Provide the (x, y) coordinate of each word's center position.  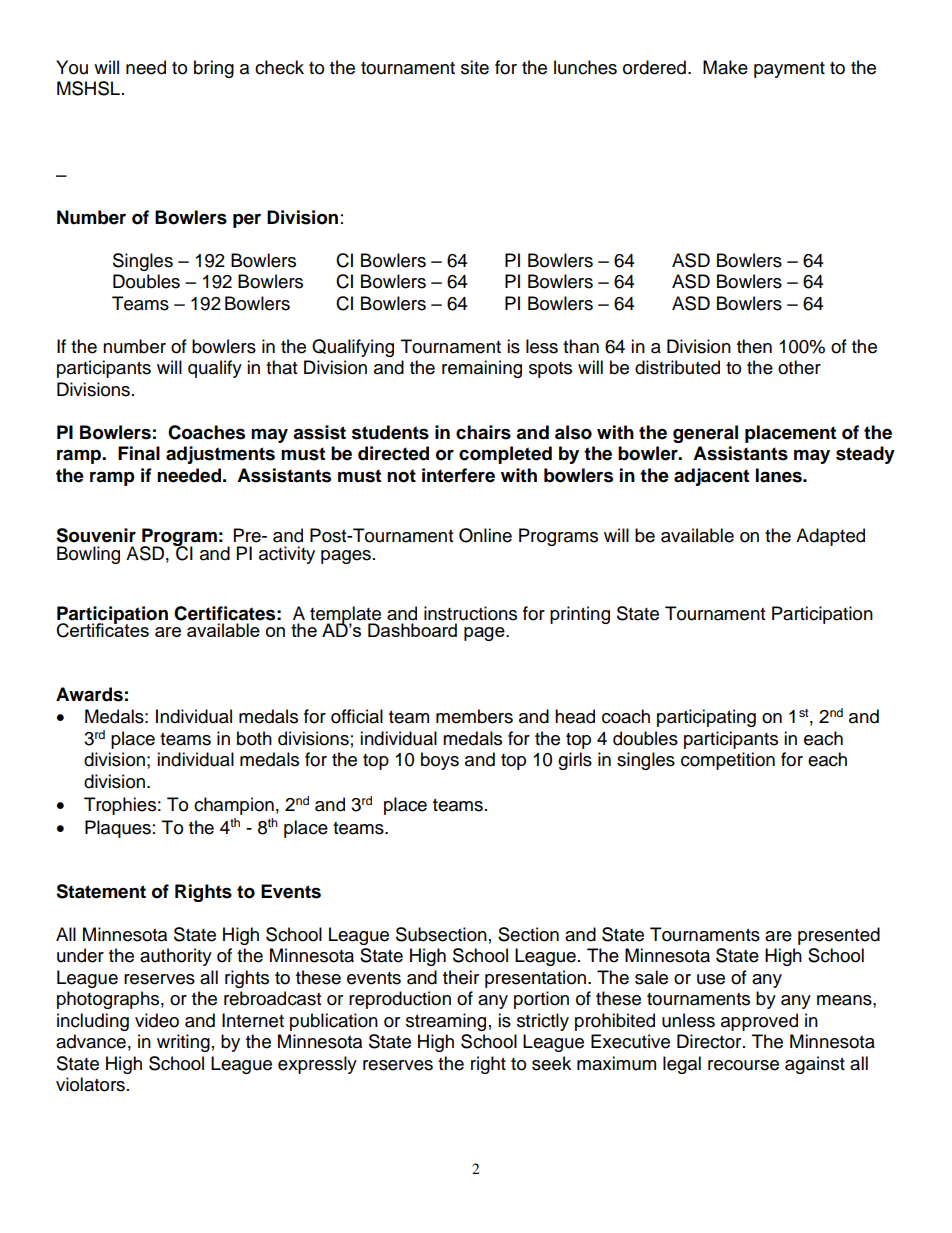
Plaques (118, 829)
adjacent (711, 477)
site (475, 67)
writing (183, 1043)
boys (440, 761)
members (474, 716)
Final (139, 453)
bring (214, 69)
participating (706, 718)
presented (839, 936)
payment (789, 70)
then (754, 346)
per (247, 221)
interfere (458, 475)
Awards (89, 694)
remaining (482, 369)
